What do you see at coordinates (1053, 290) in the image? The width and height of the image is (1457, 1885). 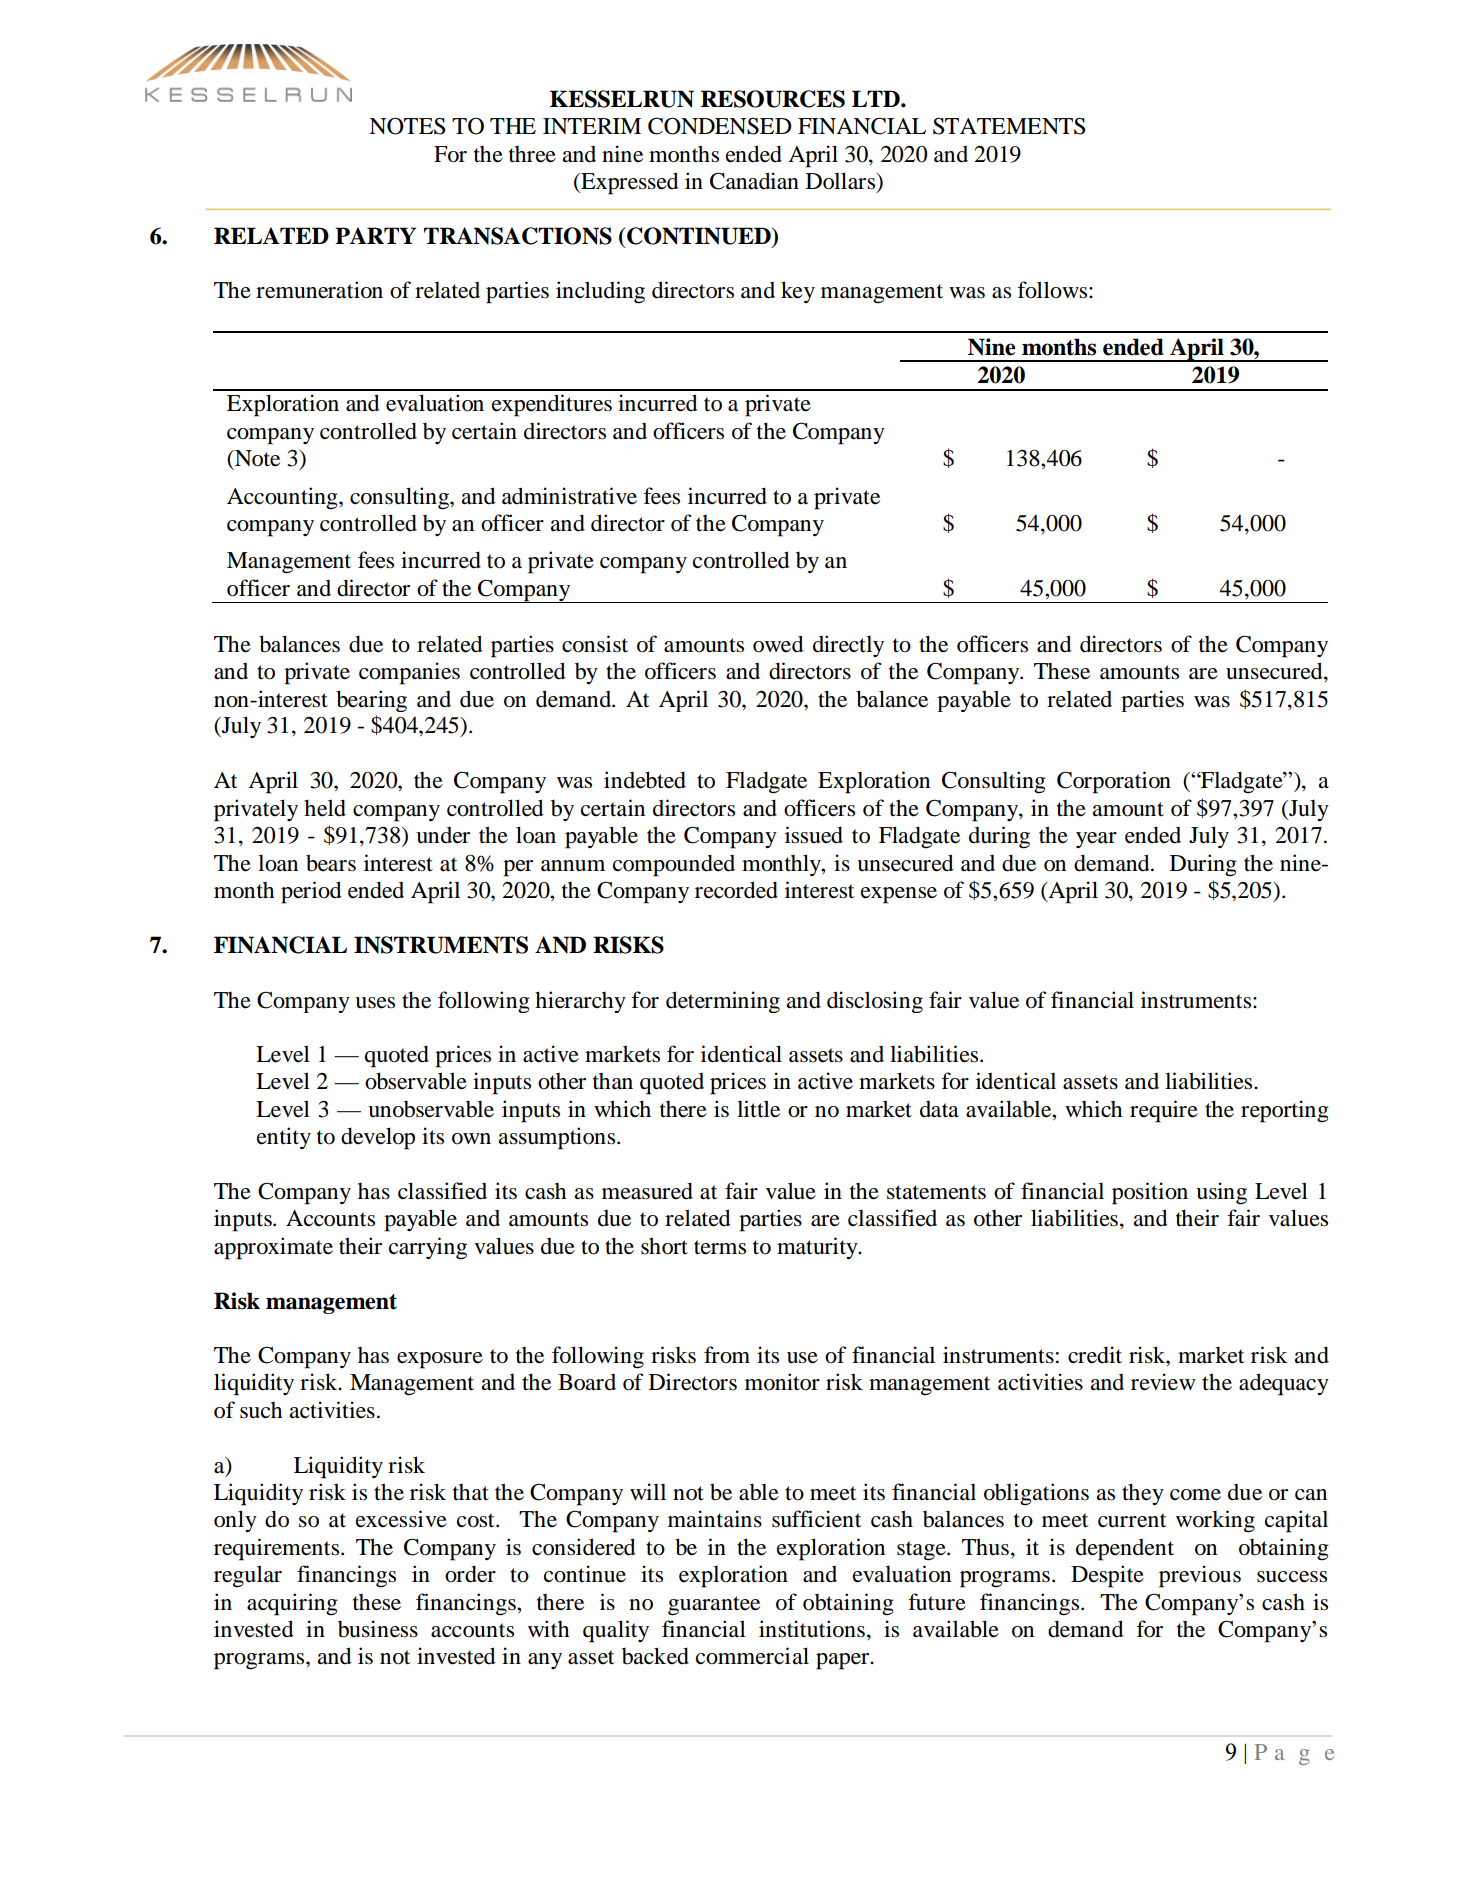 I see `follows` at bounding box center [1053, 290].
